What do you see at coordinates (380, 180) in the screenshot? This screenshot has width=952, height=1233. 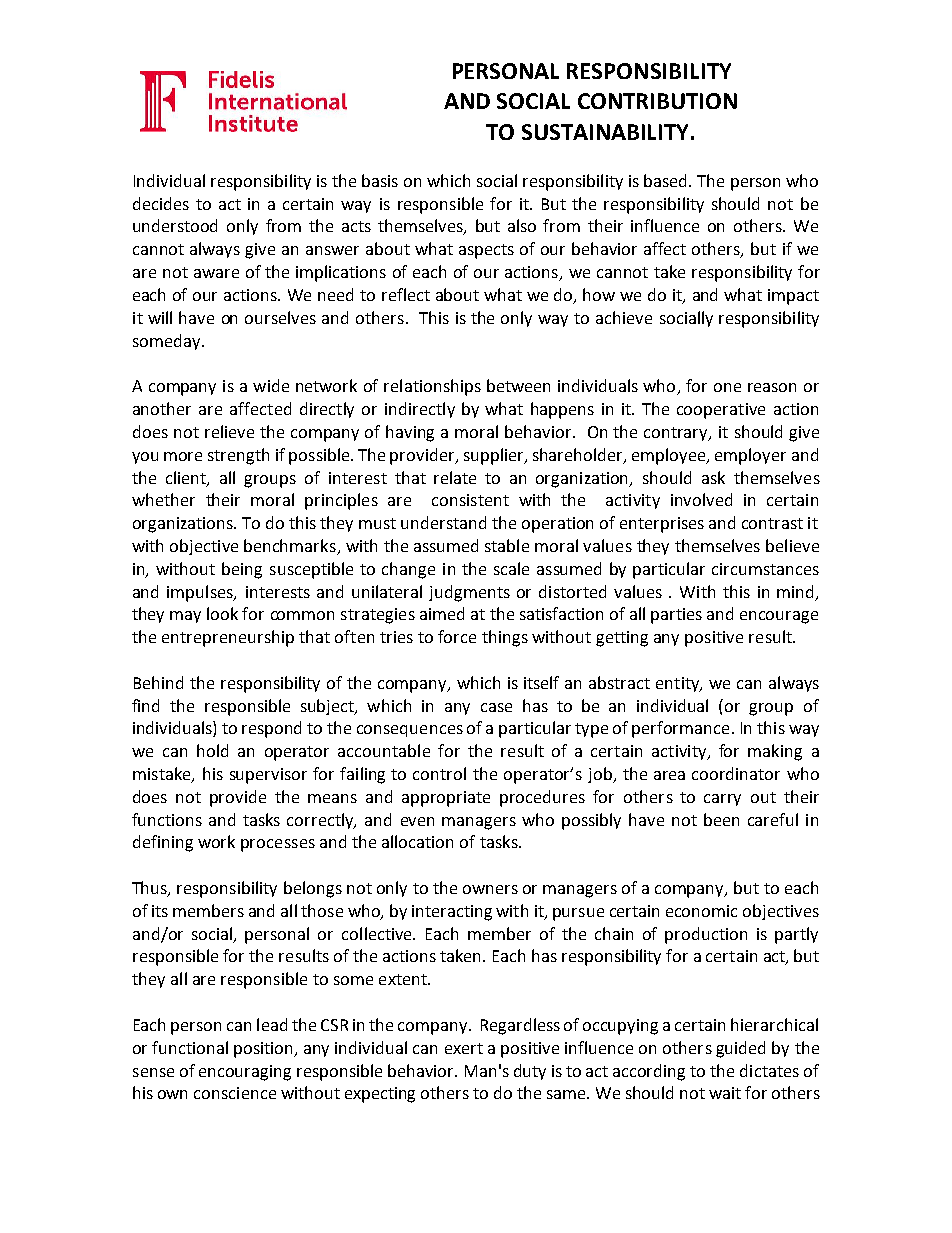 I see `basis` at bounding box center [380, 180].
